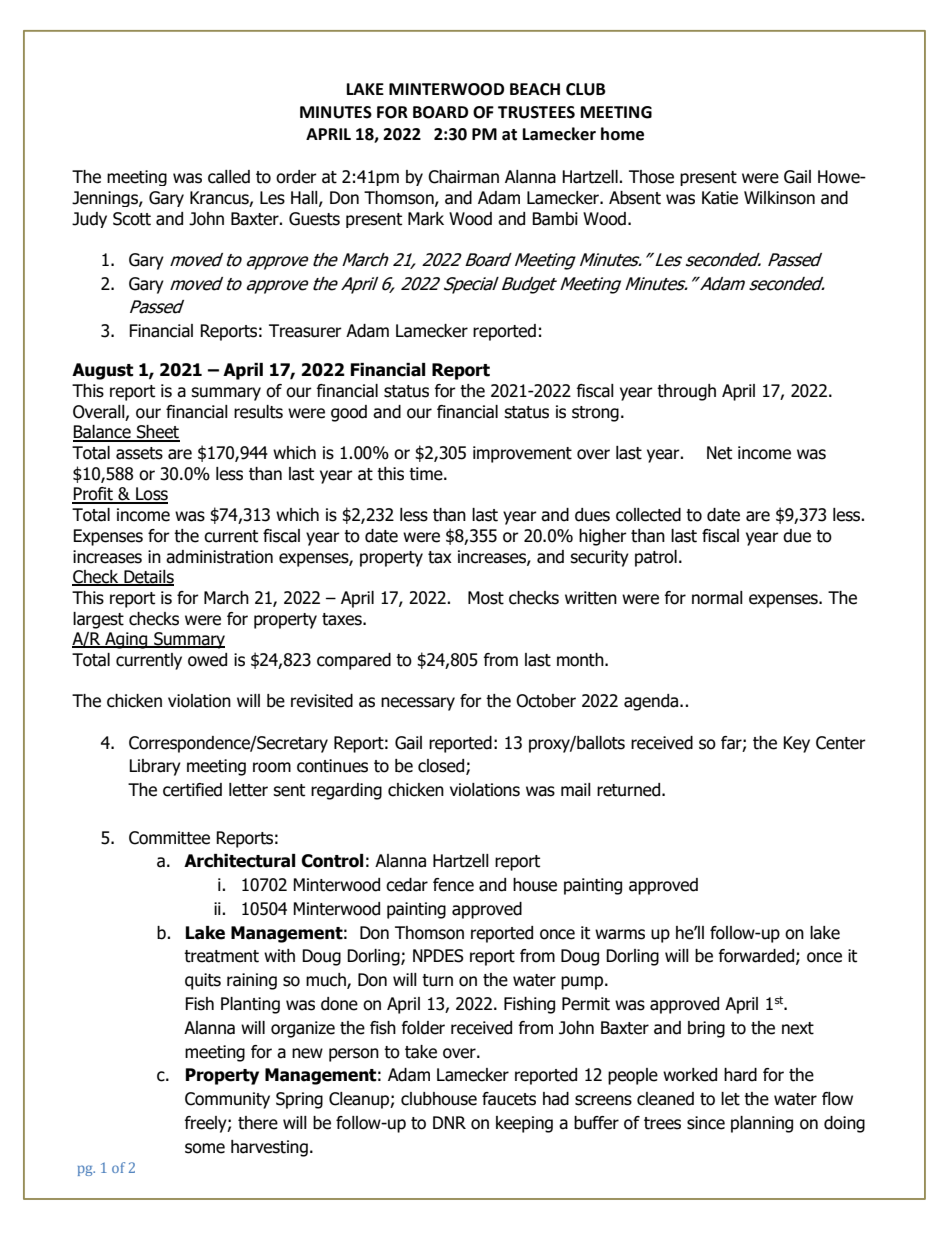 Image resolution: width=952 pixels, height=1233 pixels. What do you see at coordinates (796, 744) in the screenshot?
I see `Key` at bounding box center [796, 744].
